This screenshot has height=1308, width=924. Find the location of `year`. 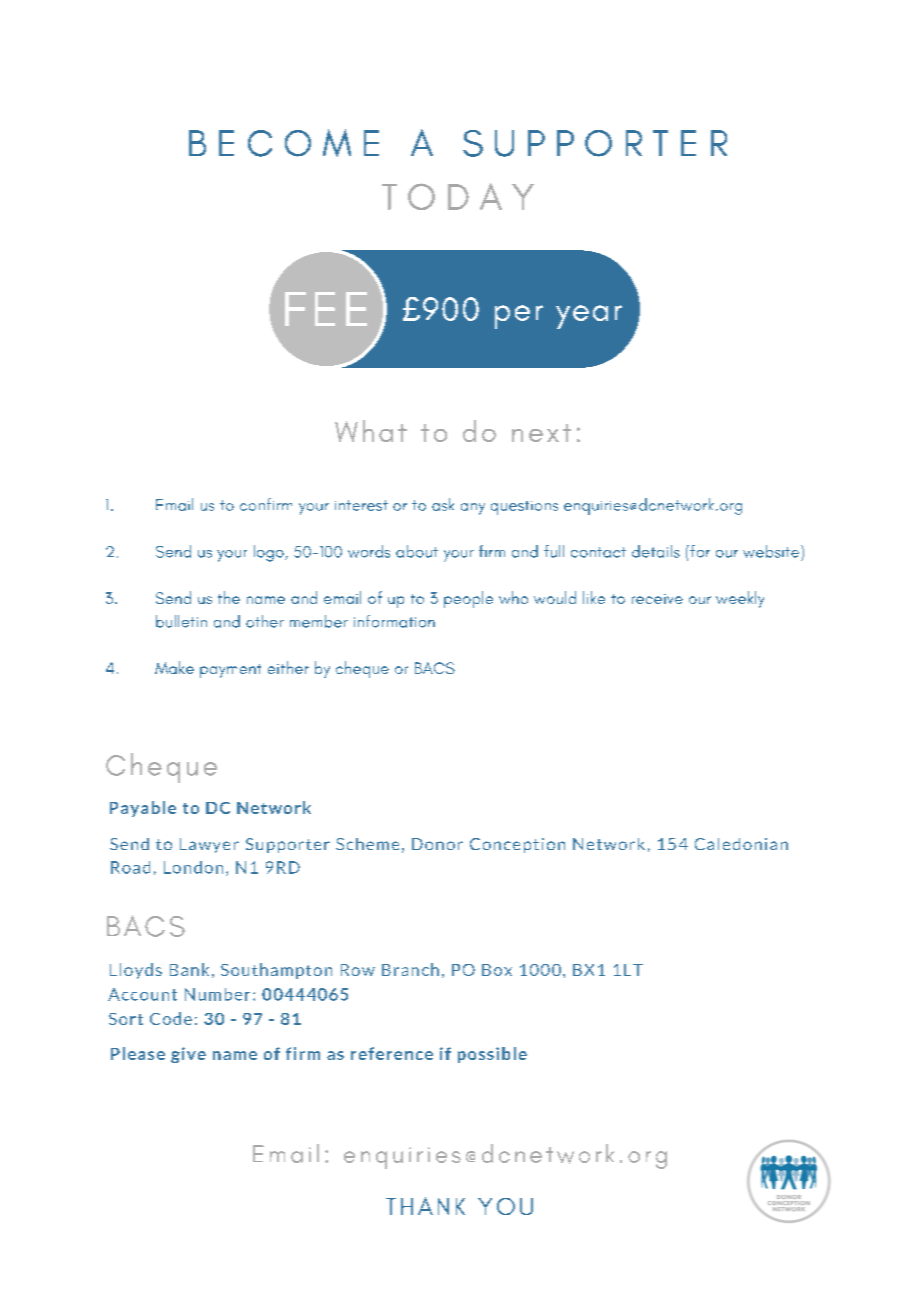

year is located at coordinates (589, 317).
